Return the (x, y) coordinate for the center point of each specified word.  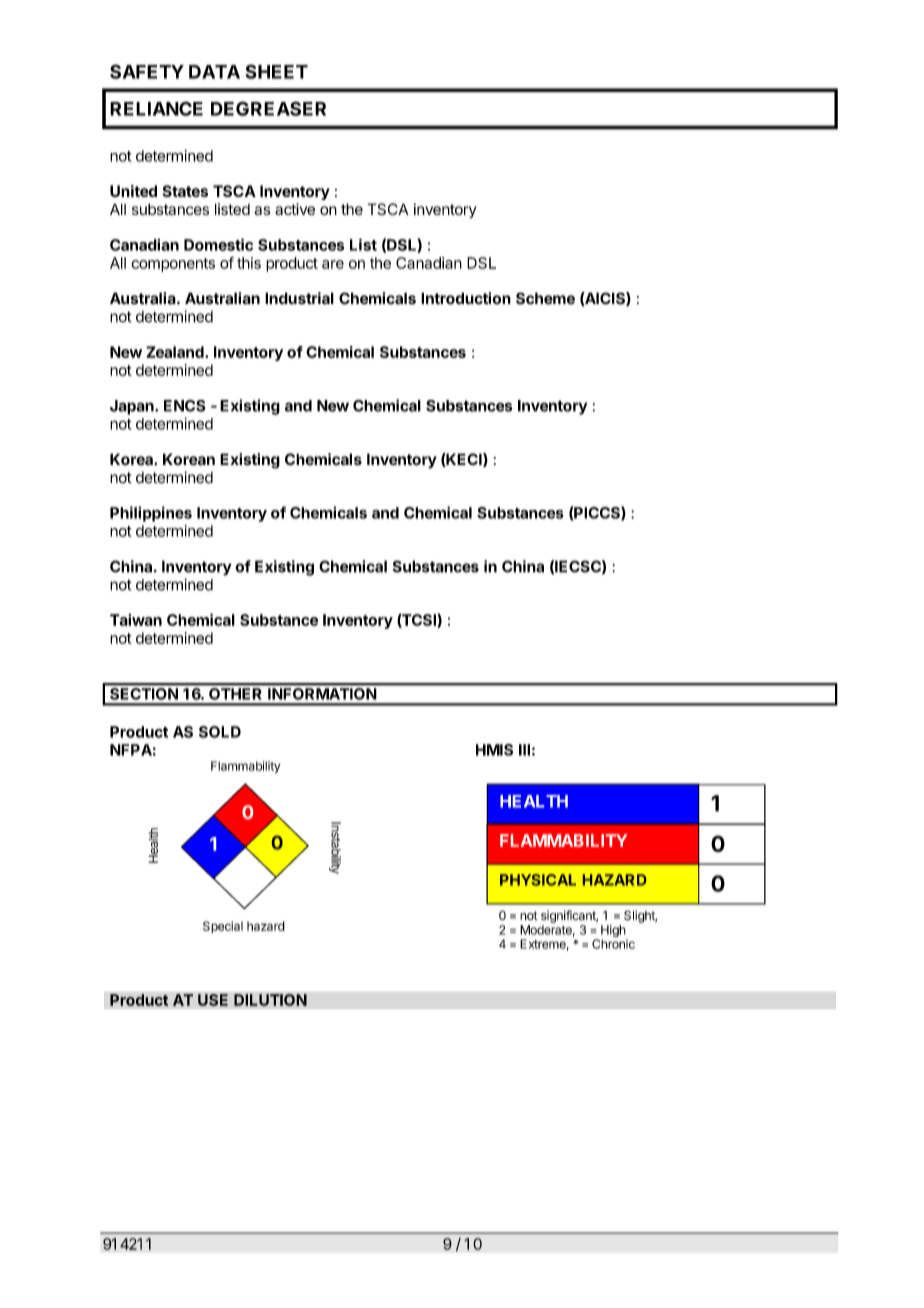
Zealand (176, 352)
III (524, 750)
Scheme (545, 298)
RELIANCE (156, 108)
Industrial (299, 298)
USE (213, 1000)
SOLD (220, 732)
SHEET (277, 71)
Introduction (466, 298)
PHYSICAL (538, 880)
